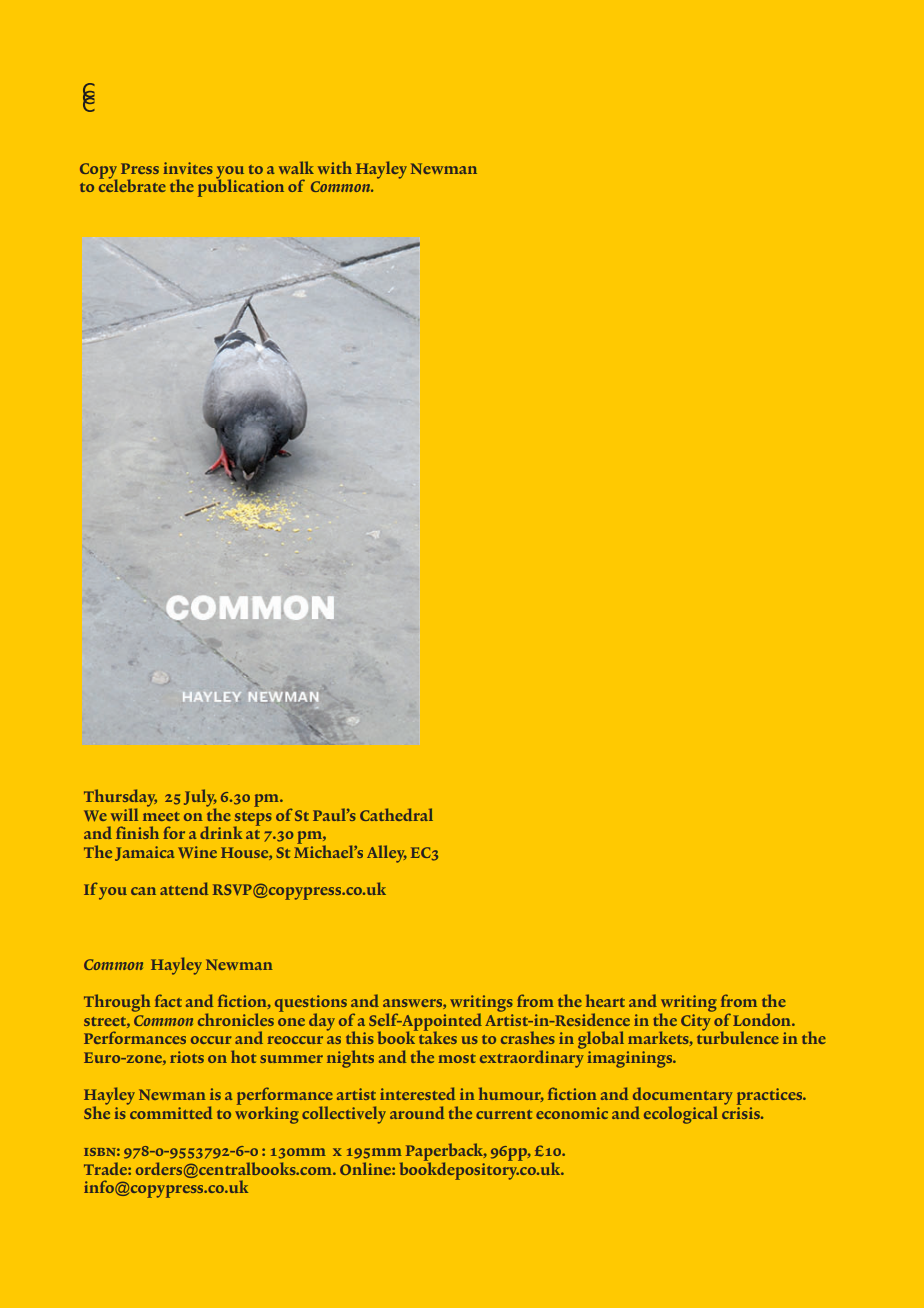 The image size is (924, 1308). I want to click on heart, so click(605, 1000).
